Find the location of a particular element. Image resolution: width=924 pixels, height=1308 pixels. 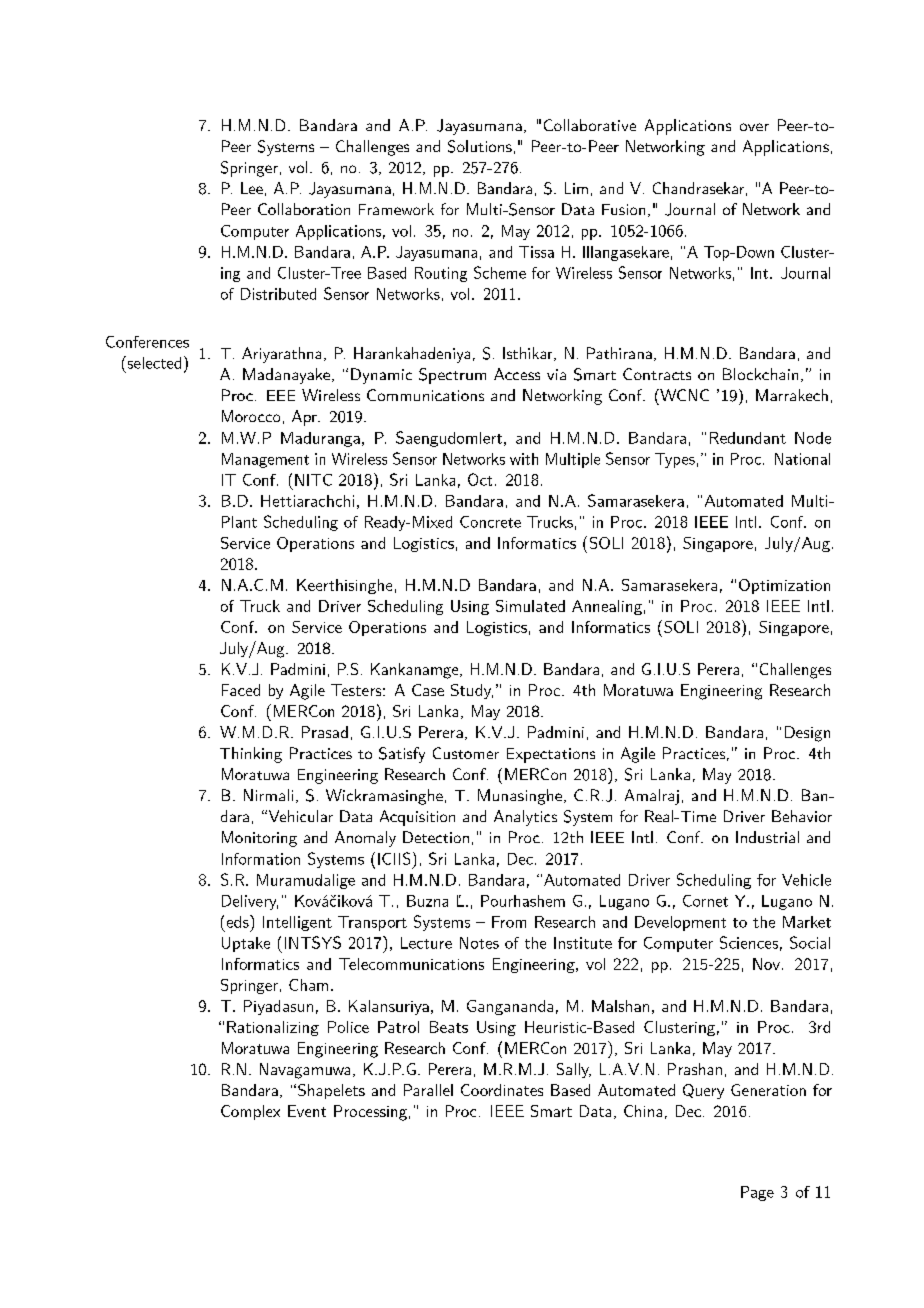

Complex is located at coordinates (250, 1112).
